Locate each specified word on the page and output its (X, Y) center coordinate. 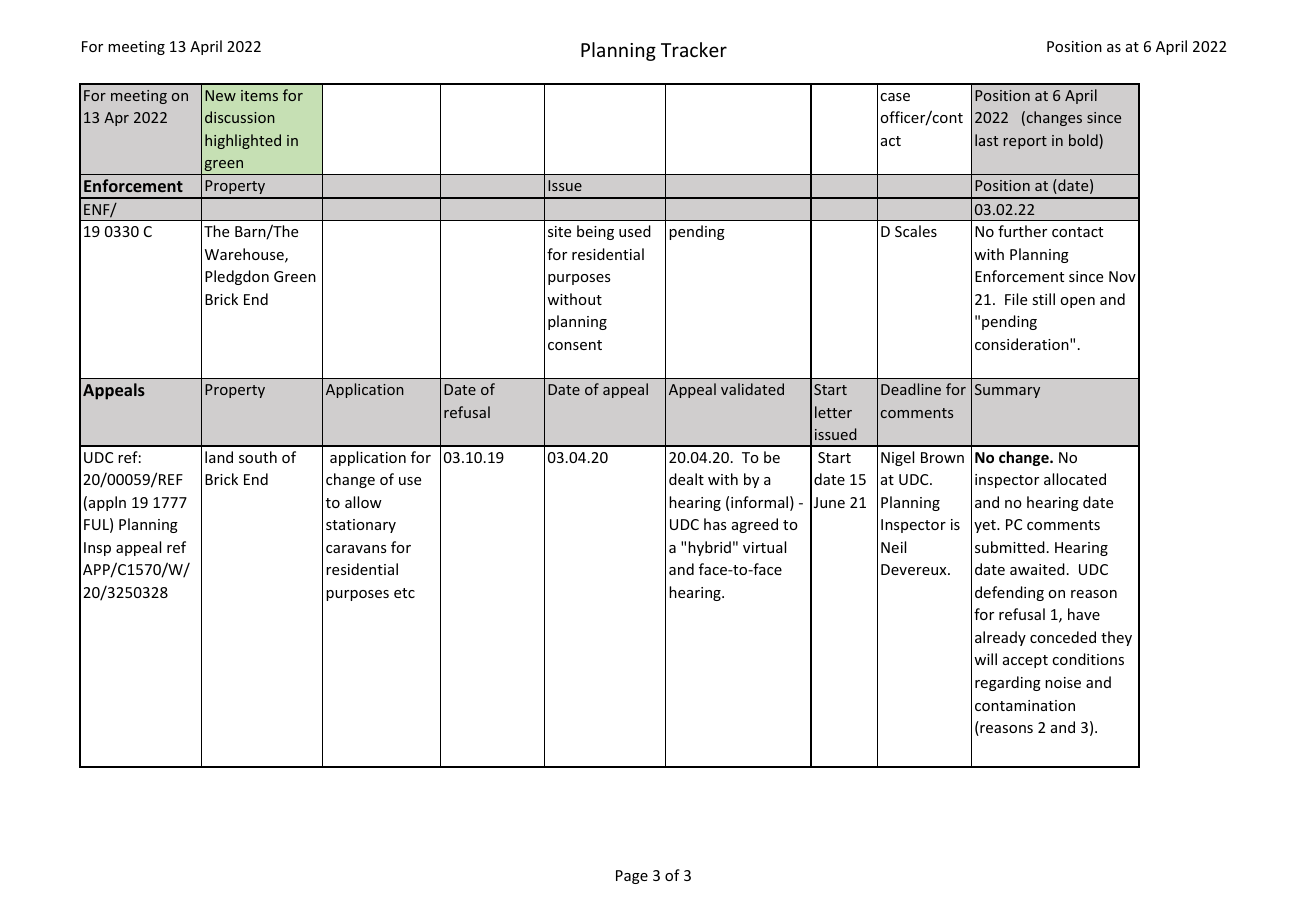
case (895, 97)
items (259, 95)
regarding (1008, 683)
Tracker (694, 49)
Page (632, 877)
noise (1063, 682)
